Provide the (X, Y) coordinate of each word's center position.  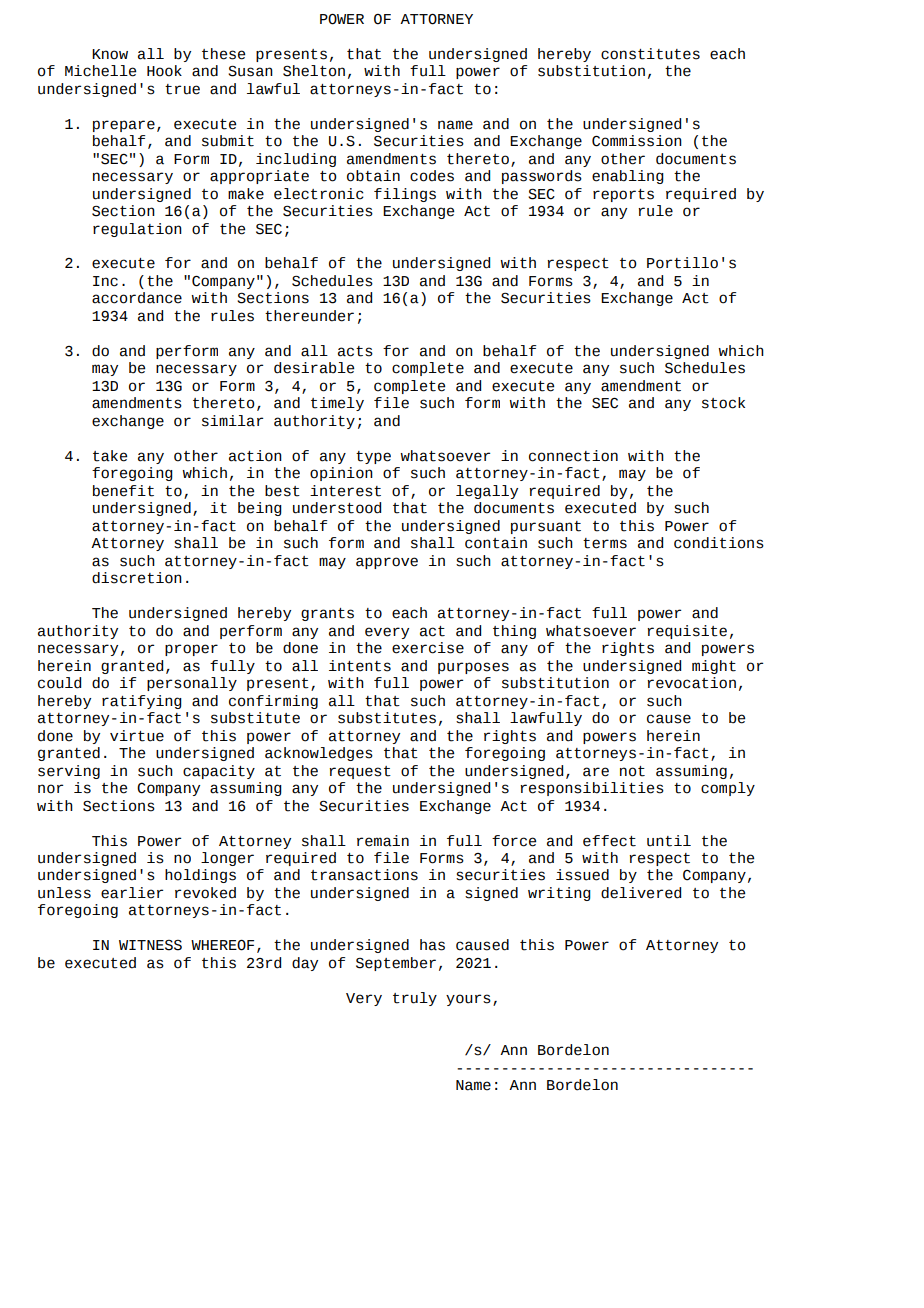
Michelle (100, 71)
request (360, 772)
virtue (137, 736)
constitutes (650, 54)
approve (387, 563)
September (396, 964)
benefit (123, 491)
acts (355, 351)
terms (605, 543)
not (632, 771)
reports (623, 195)
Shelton (314, 71)
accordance (137, 298)
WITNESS (150, 945)
